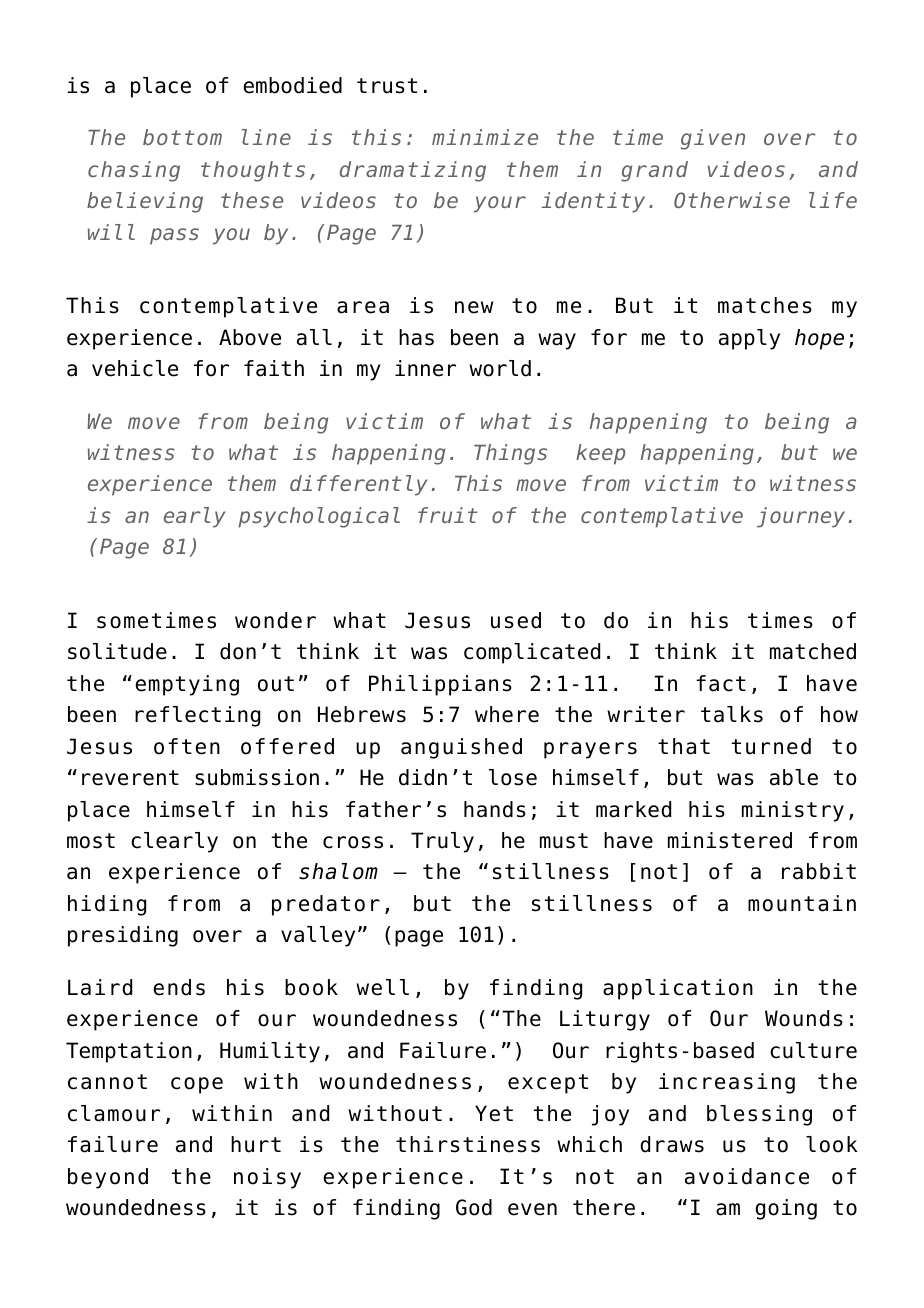  Describe the element at coordinates (474, 1207) in the image. I see `God` at that location.
